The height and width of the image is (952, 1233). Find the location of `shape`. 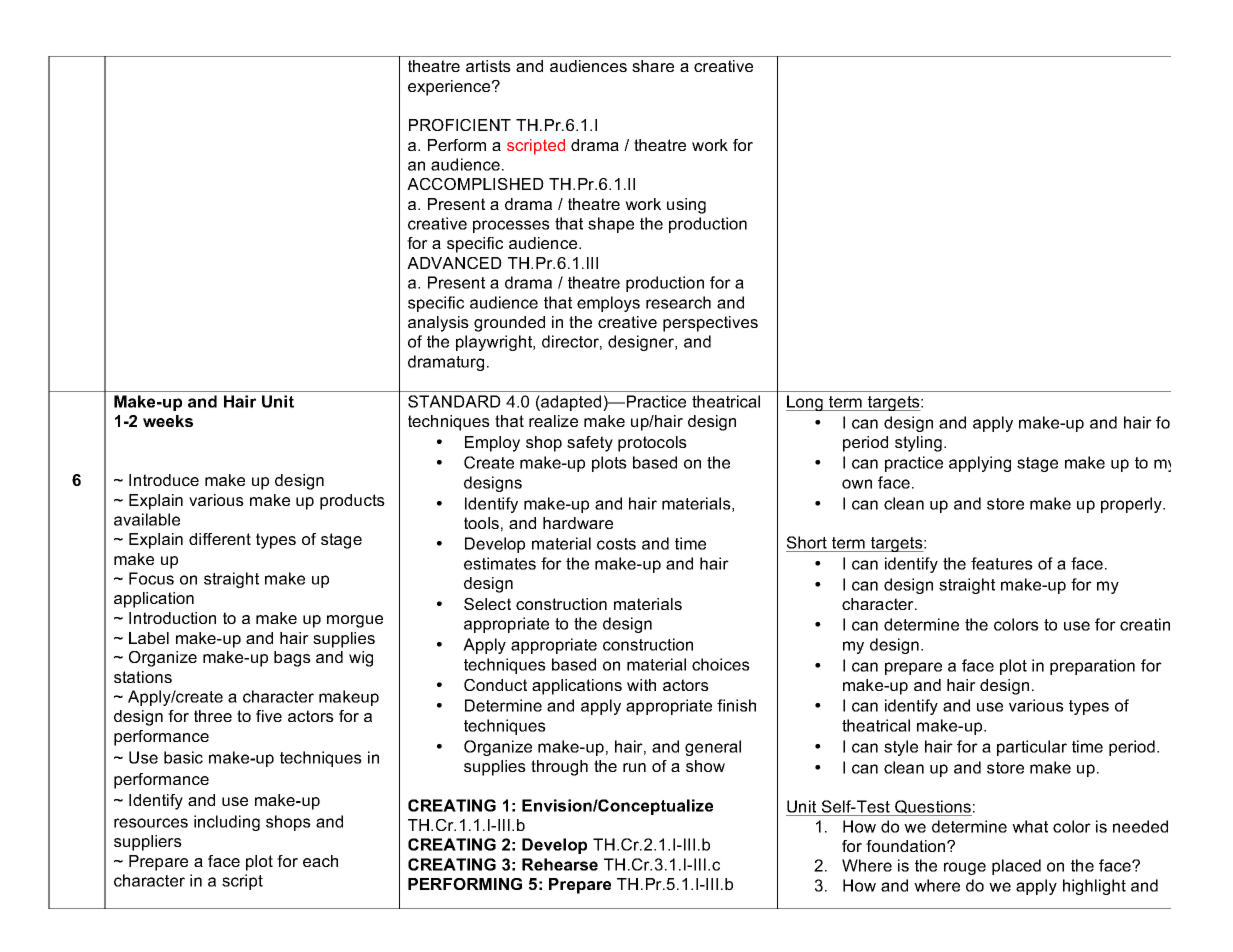

shape is located at coordinates (611, 225).
